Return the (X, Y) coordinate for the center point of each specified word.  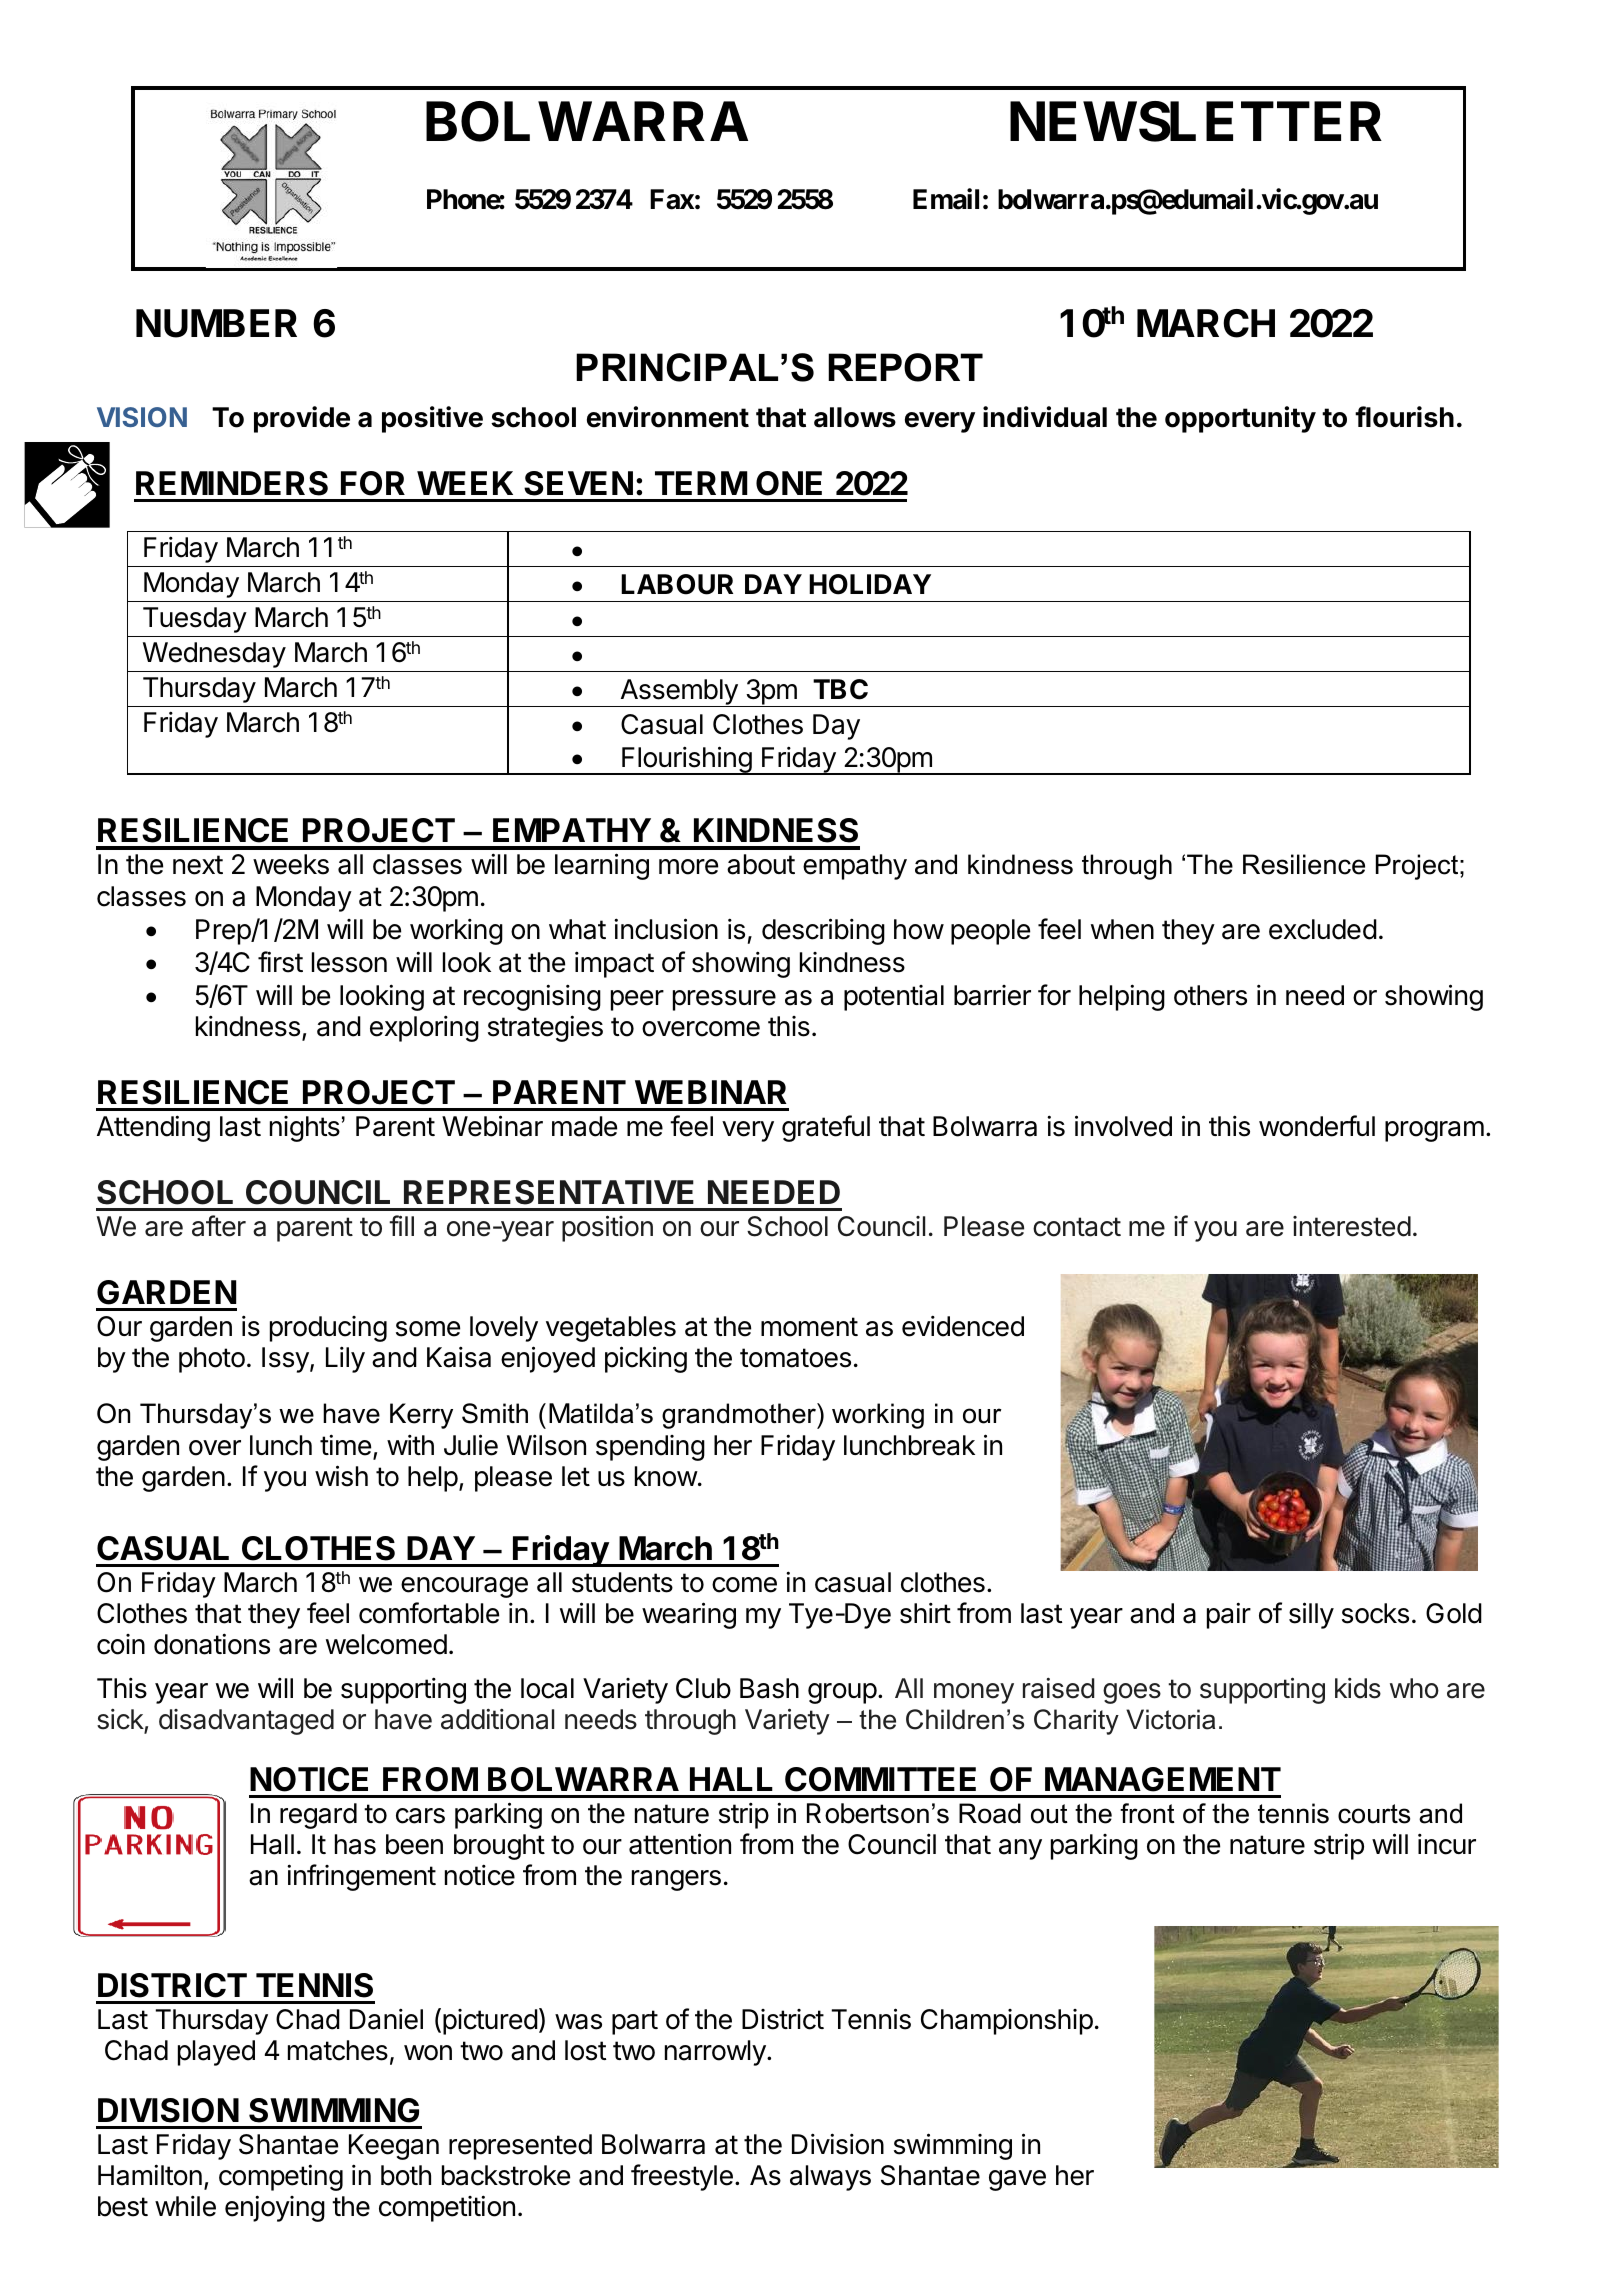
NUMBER (216, 323)
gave (1017, 2180)
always (830, 2178)
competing (281, 2177)
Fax (672, 199)
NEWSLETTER (1196, 121)
